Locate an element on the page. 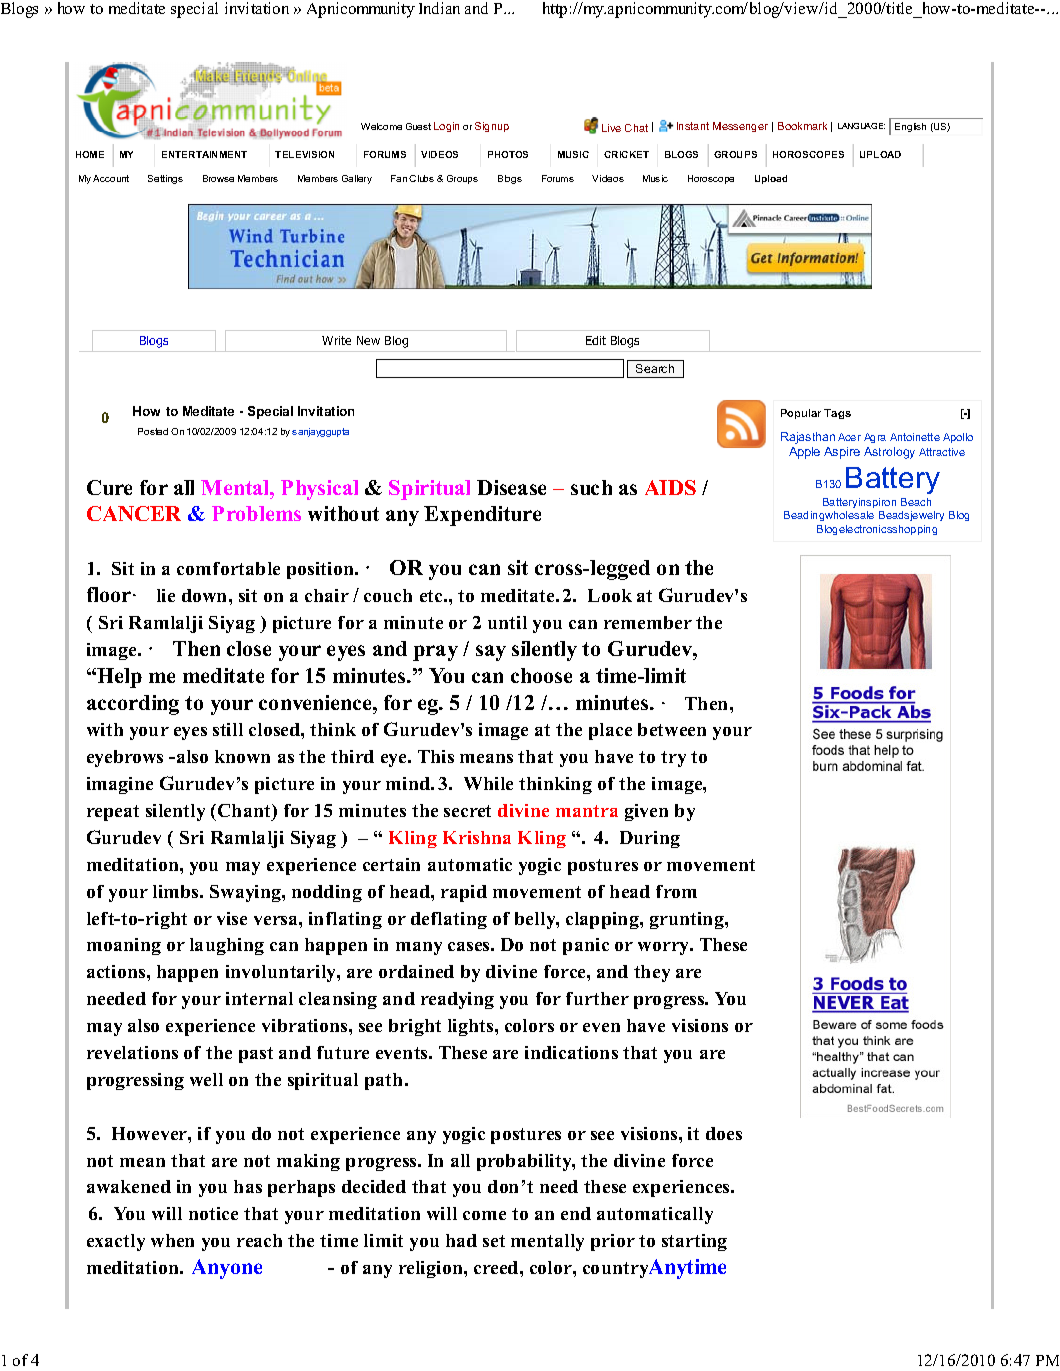  lie is located at coordinates (166, 595).
